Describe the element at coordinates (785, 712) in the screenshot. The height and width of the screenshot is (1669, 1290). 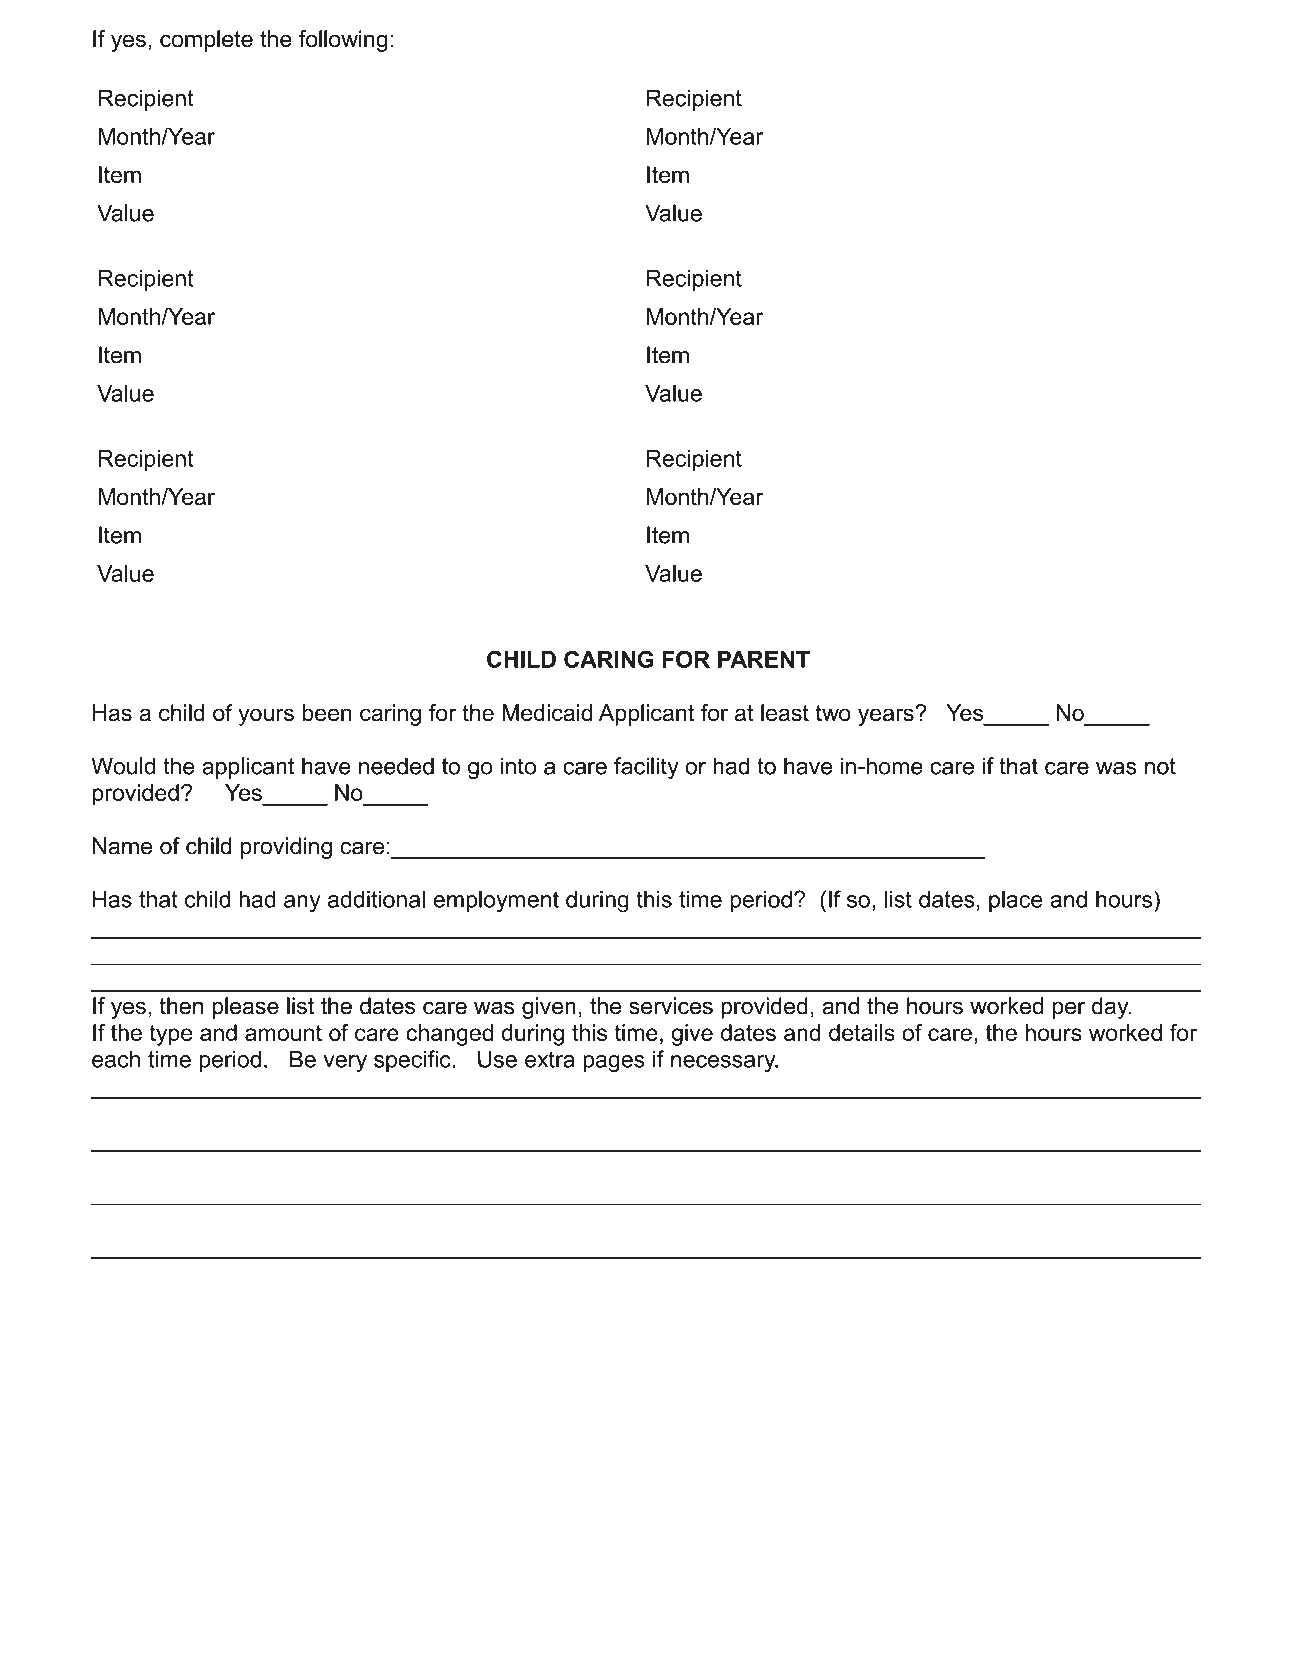
I see `least` at that location.
